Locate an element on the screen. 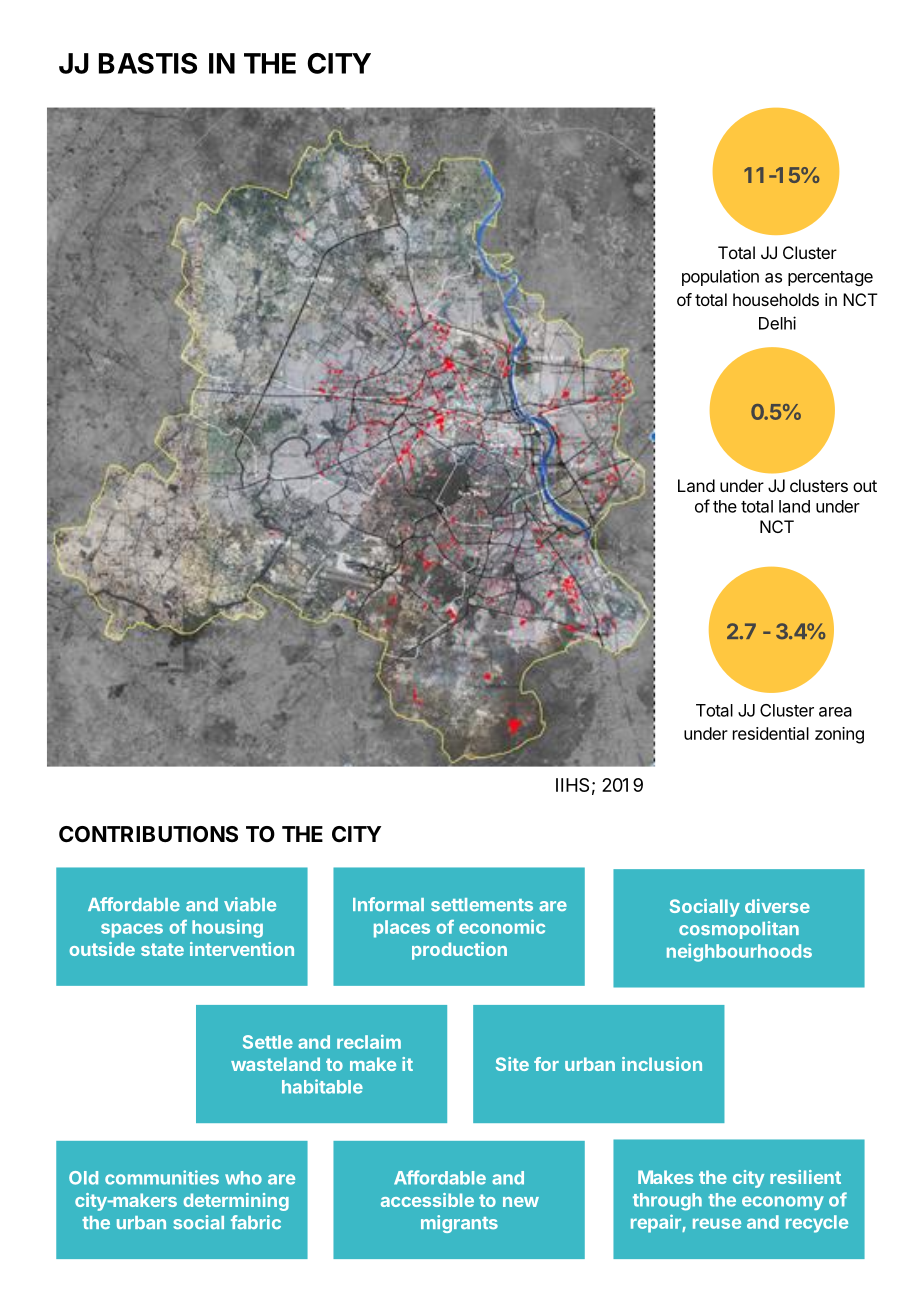 Image resolution: width=924 pixels, height=1308 pixels. Informal is located at coordinates (388, 904).
